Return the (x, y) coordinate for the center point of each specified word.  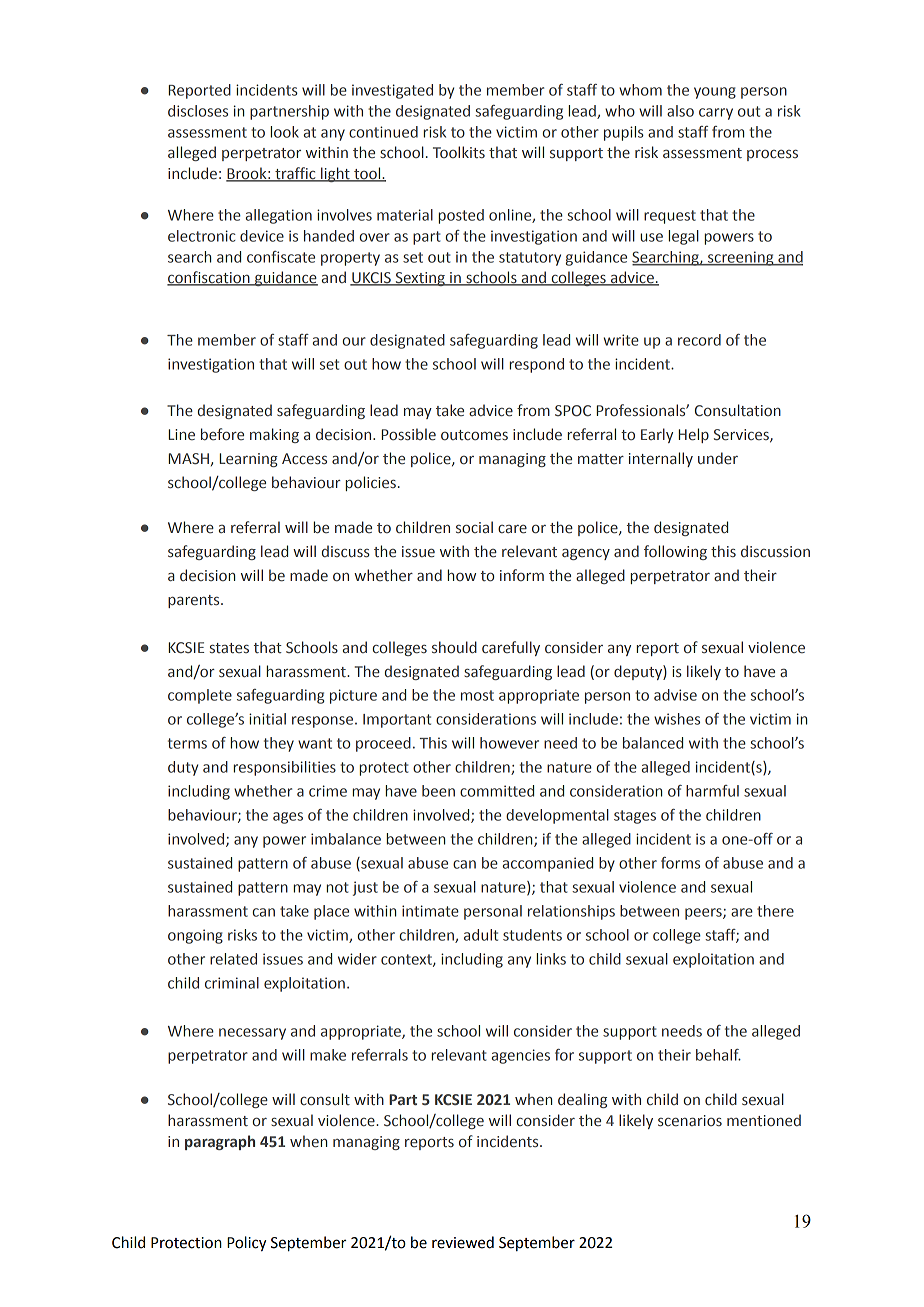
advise (675, 695)
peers (704, 914)
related (233, 959)
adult (481, 935)
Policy (247, 1243)
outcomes (474, 435)
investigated (392, 91)
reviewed (463, 1242)
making (274, 435)
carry (716, 114)
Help (694, 435)
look (285, 132)
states (229, 648)
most (477, 695)
